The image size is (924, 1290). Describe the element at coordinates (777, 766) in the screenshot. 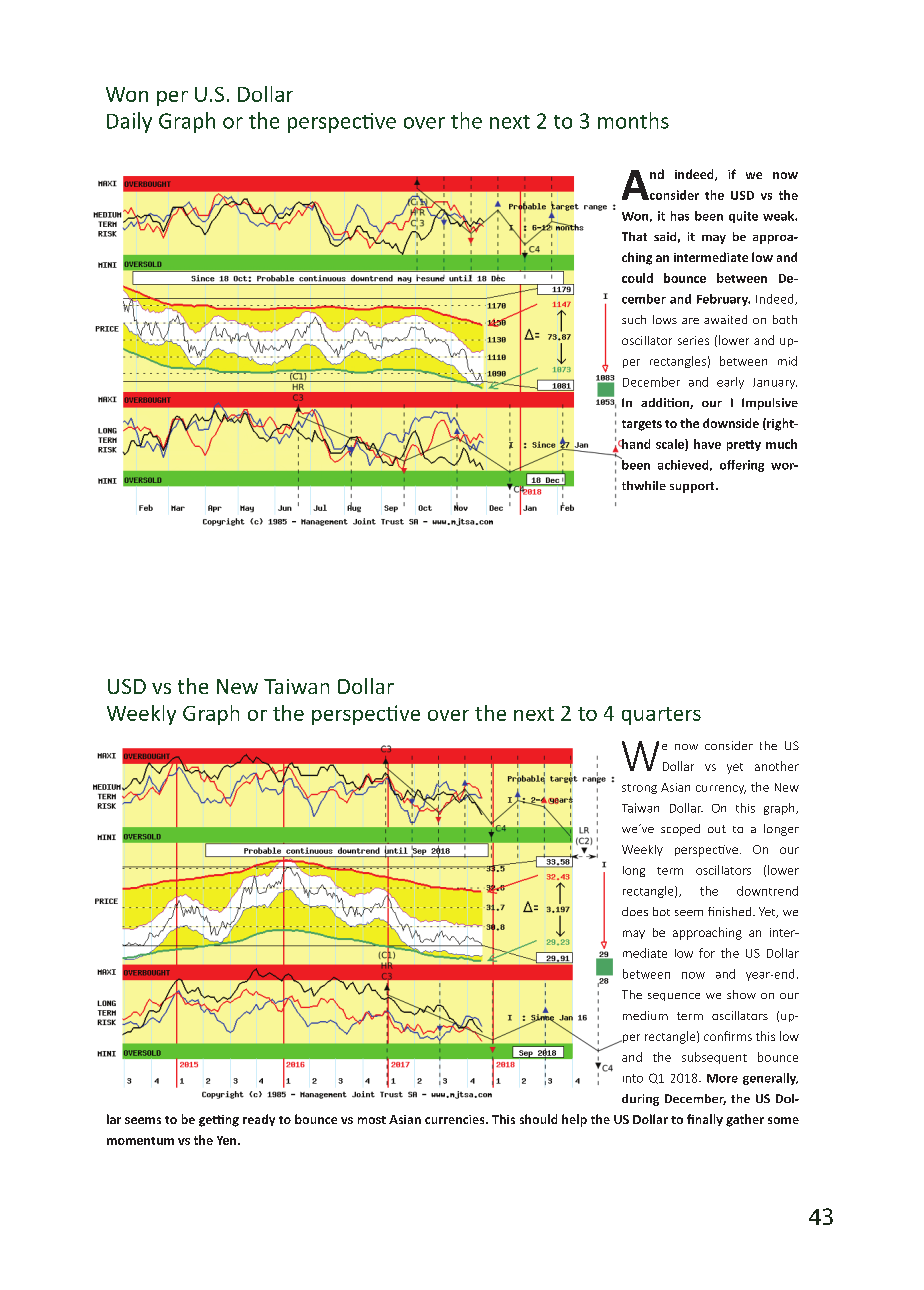

I see `another` at that location.
